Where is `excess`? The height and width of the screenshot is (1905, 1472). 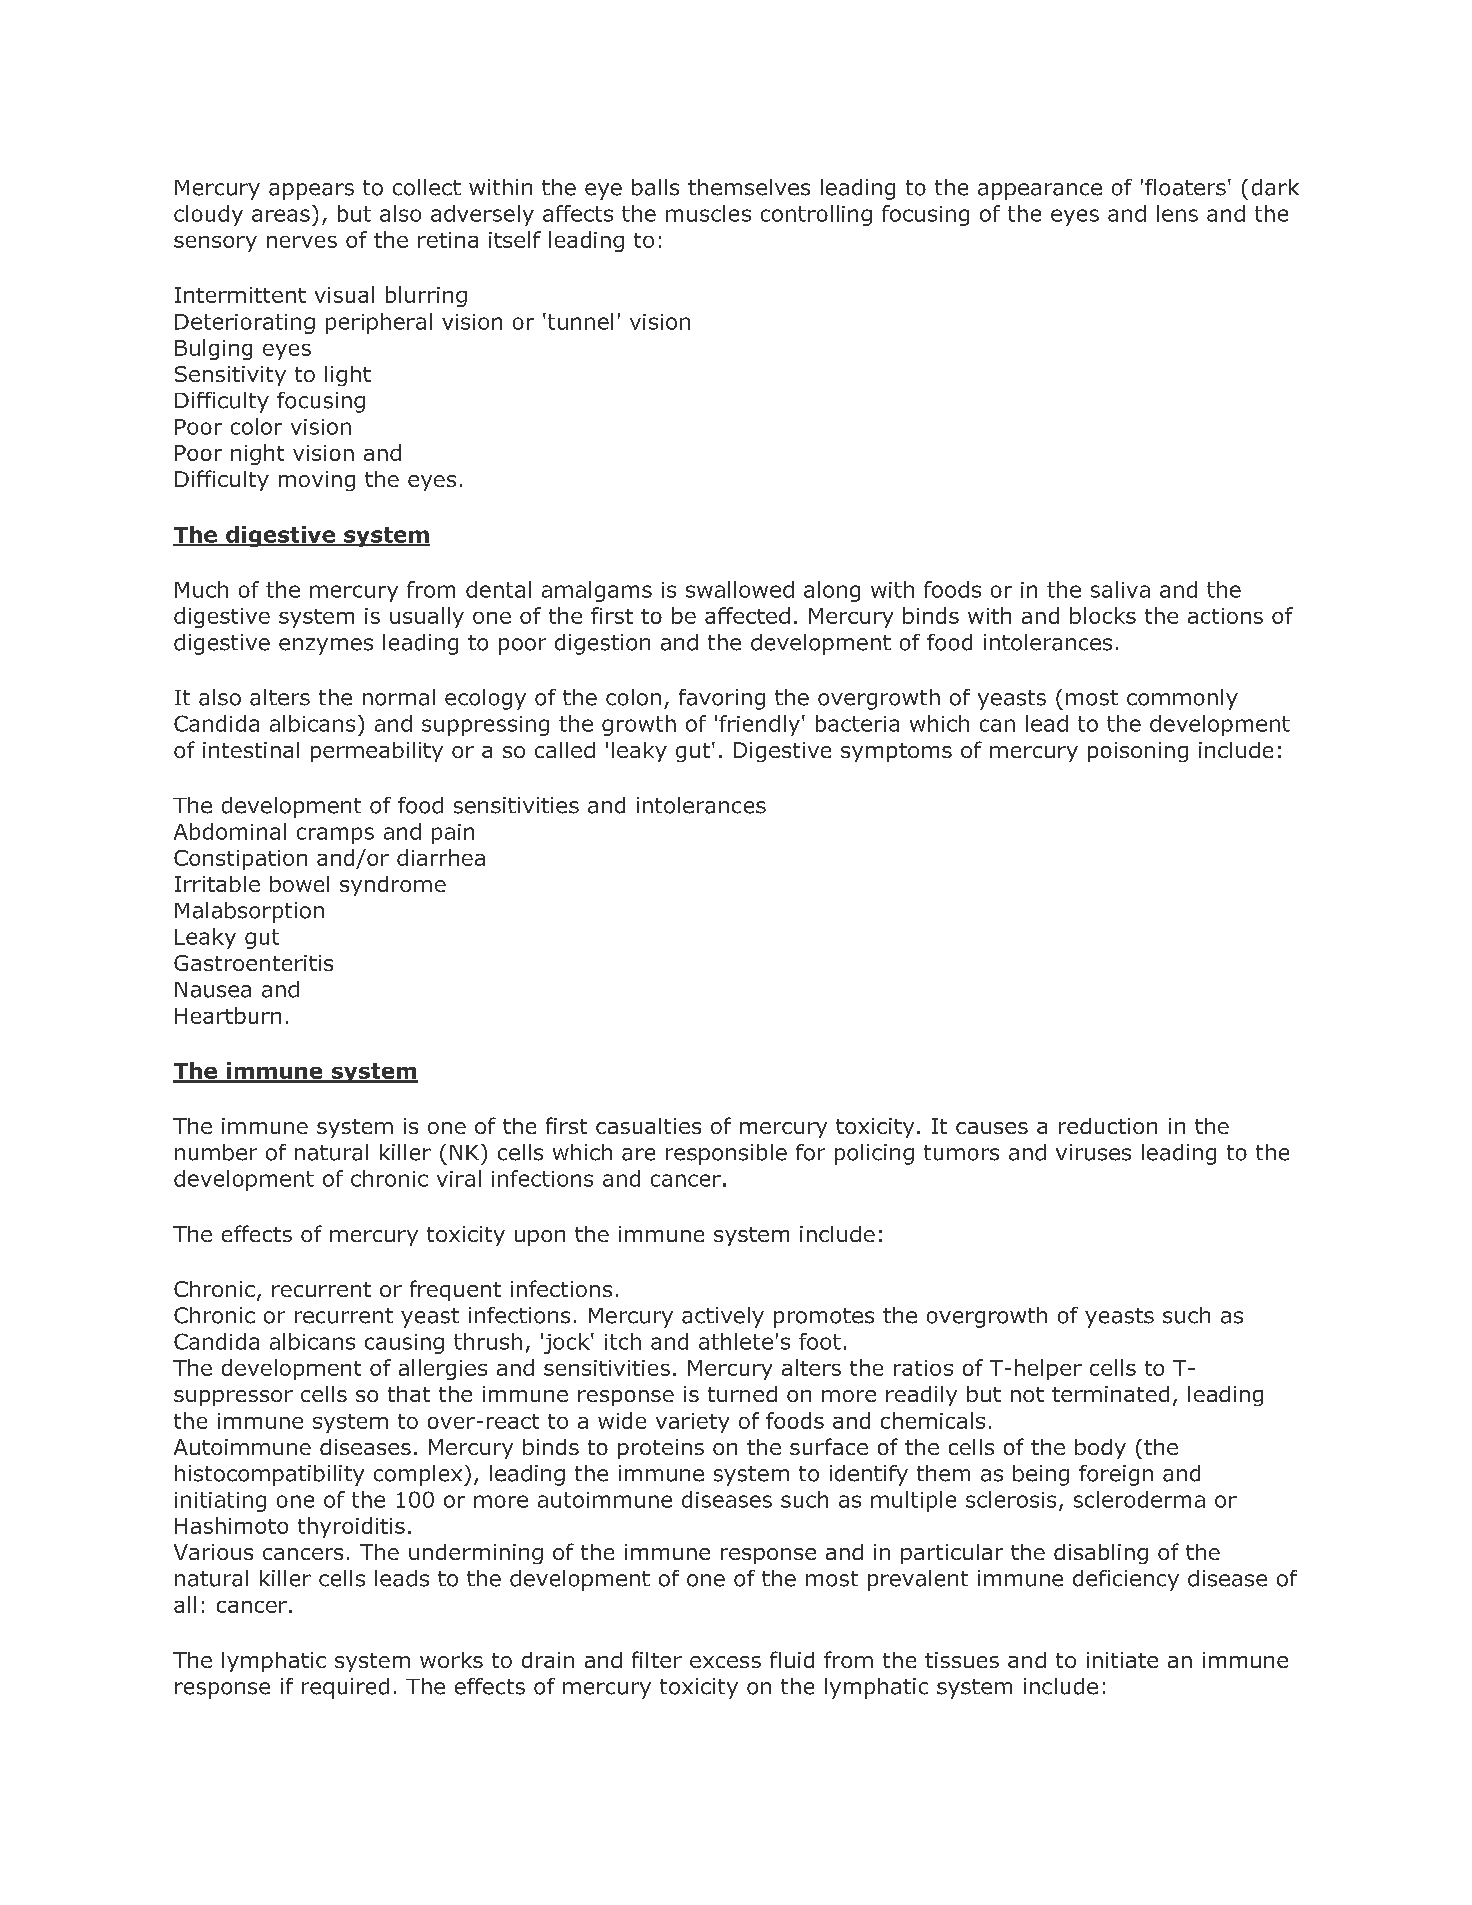
excess is located at coordinates (725, 1662).
